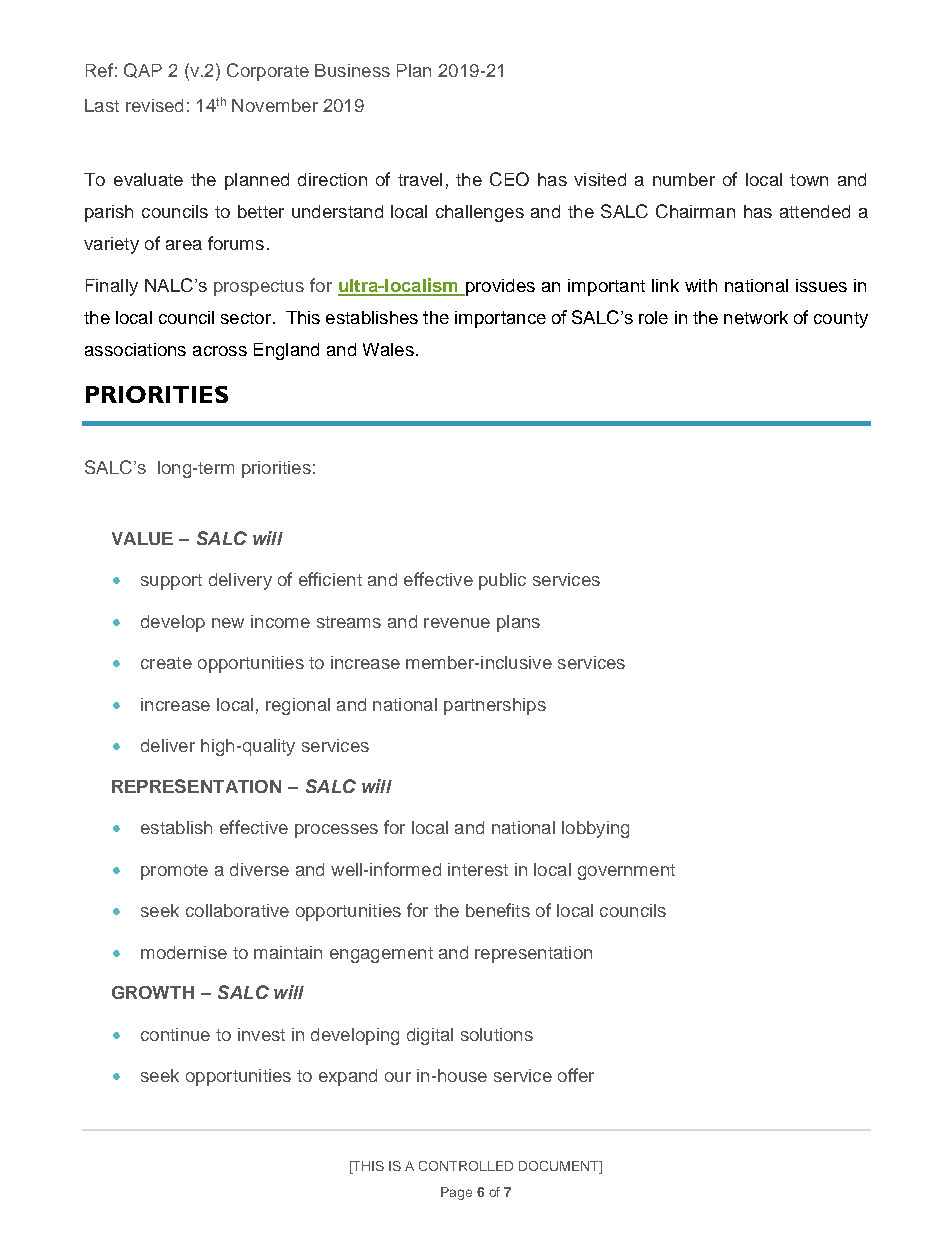  Describe the element at coordinates (142, 538) in the screenshot. I see `VALUE` at that location.
